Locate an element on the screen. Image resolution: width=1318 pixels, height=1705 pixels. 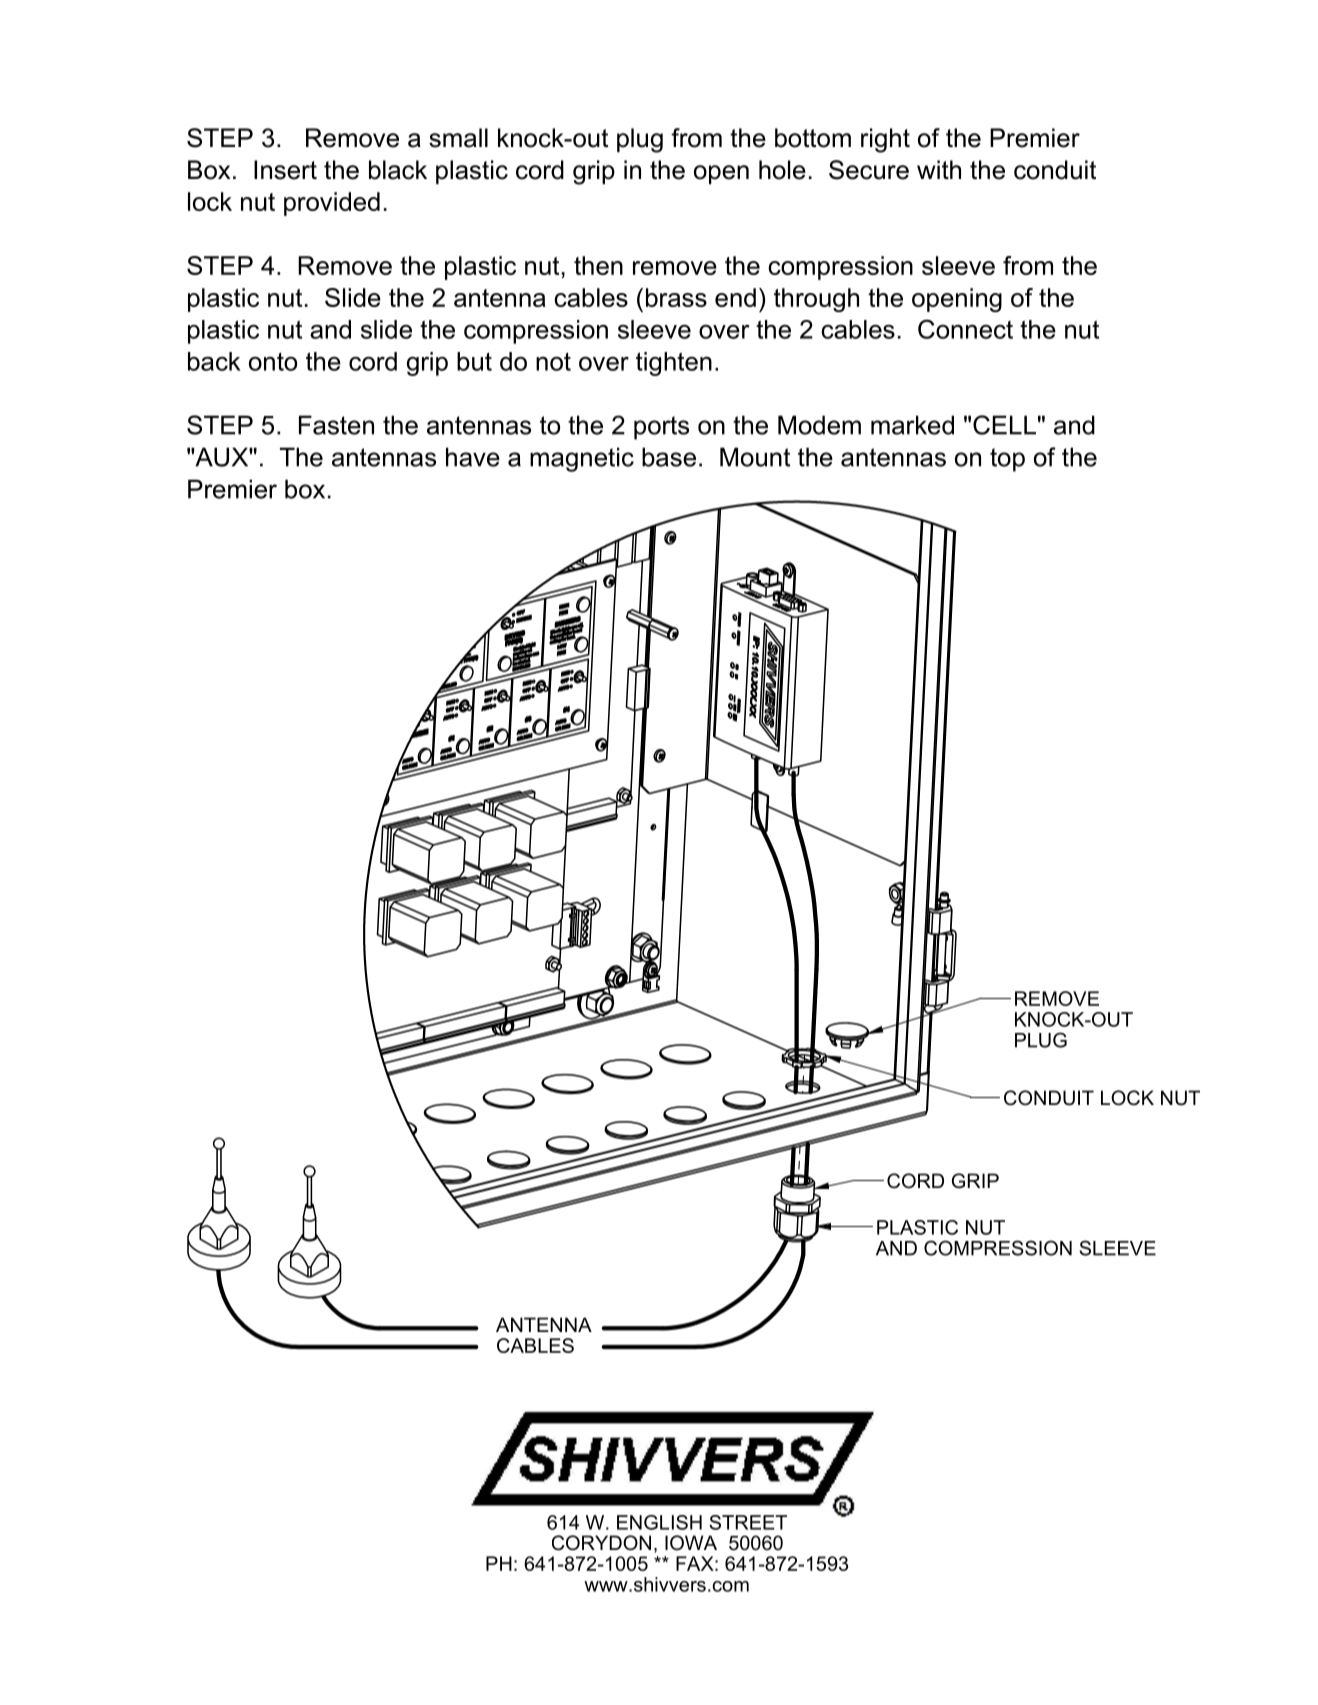
with is located at coordinates (939, 169).
